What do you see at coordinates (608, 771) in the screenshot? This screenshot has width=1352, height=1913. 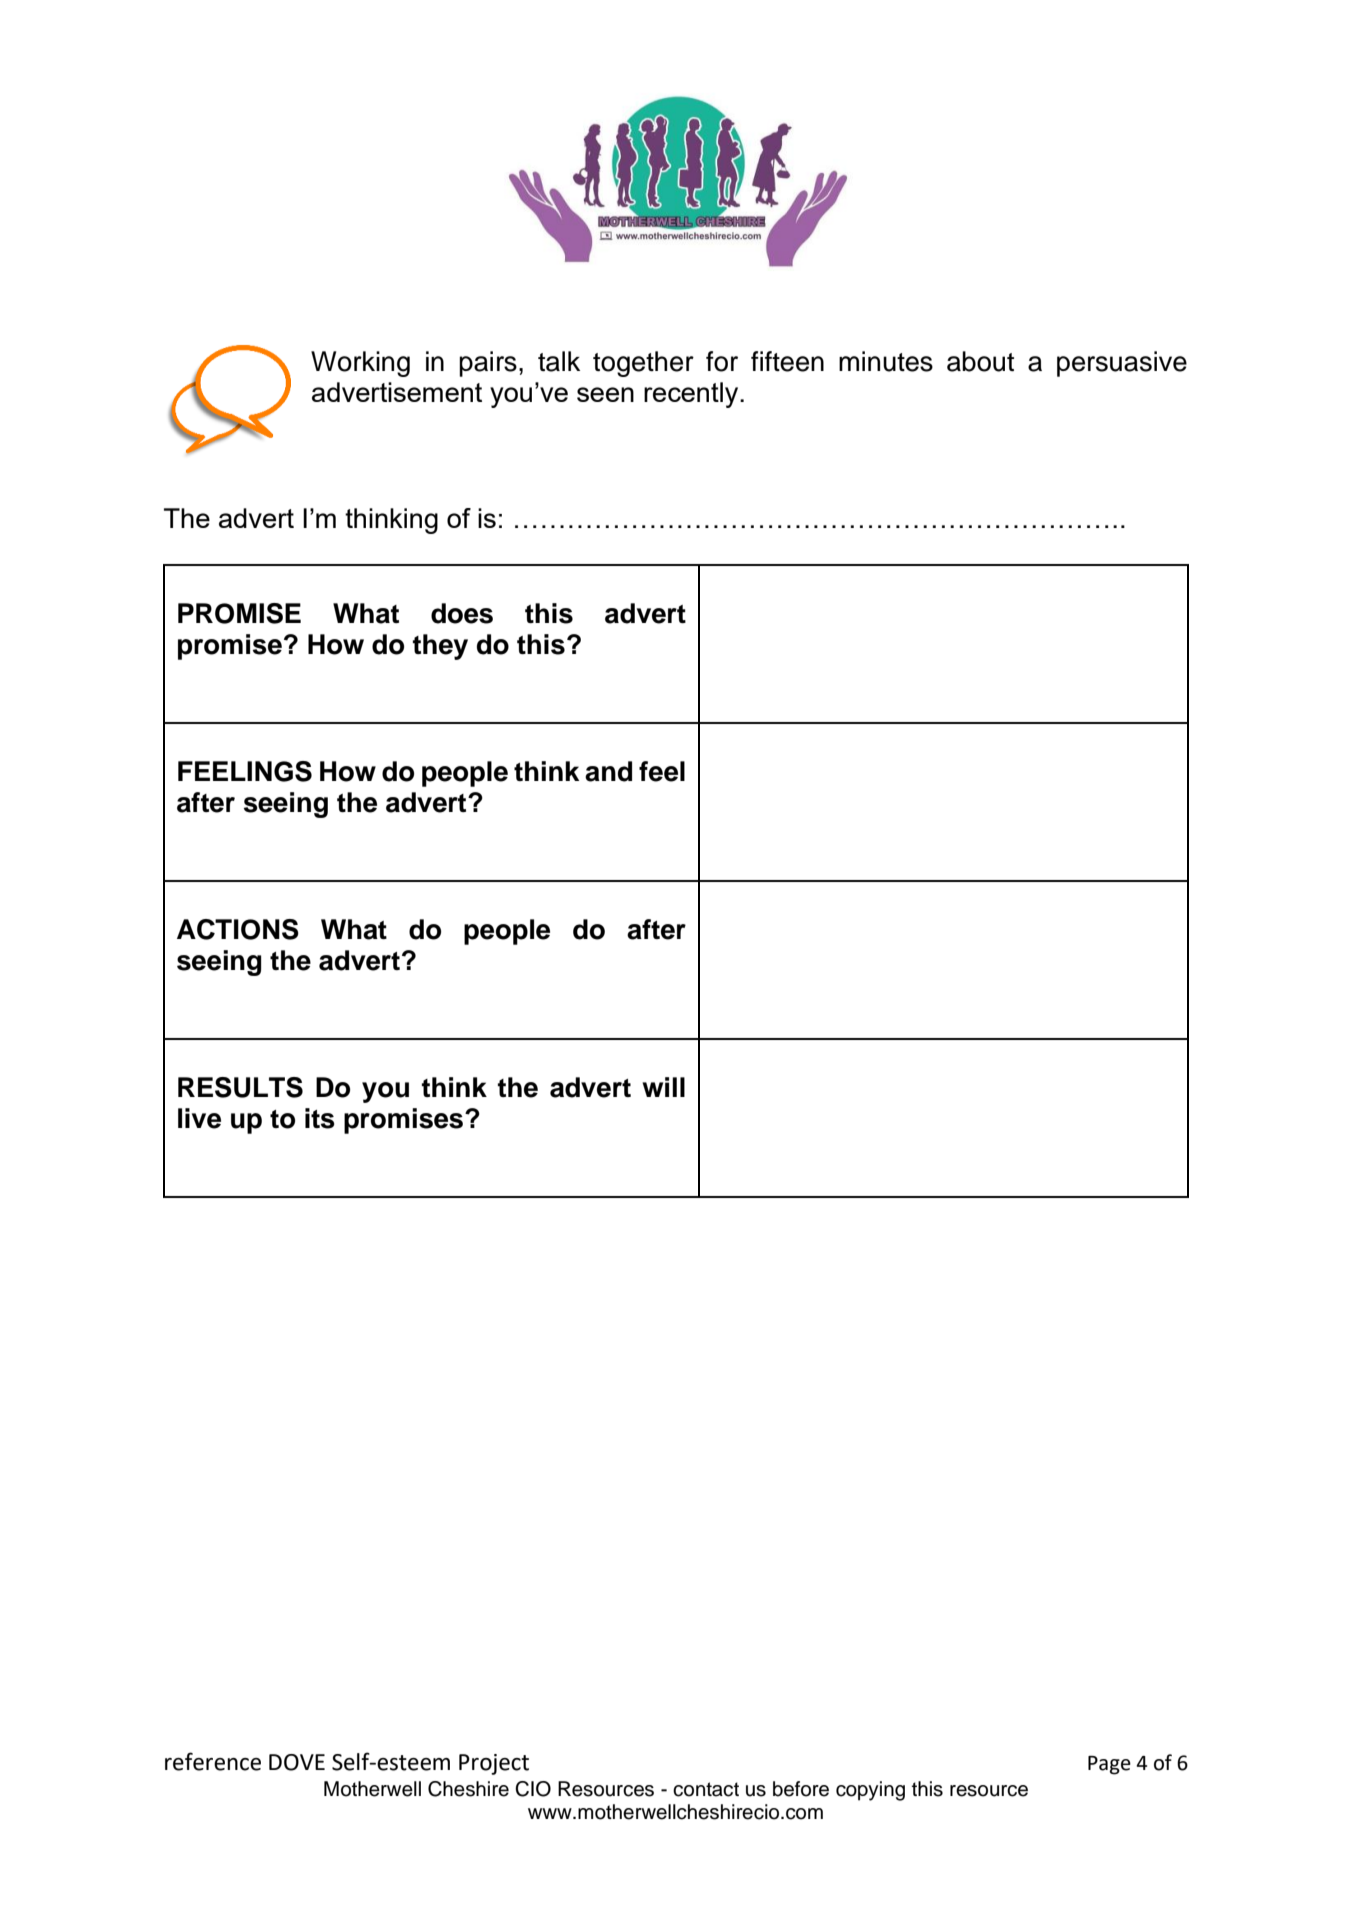 I see `and` at bounding box center [608, 771].
